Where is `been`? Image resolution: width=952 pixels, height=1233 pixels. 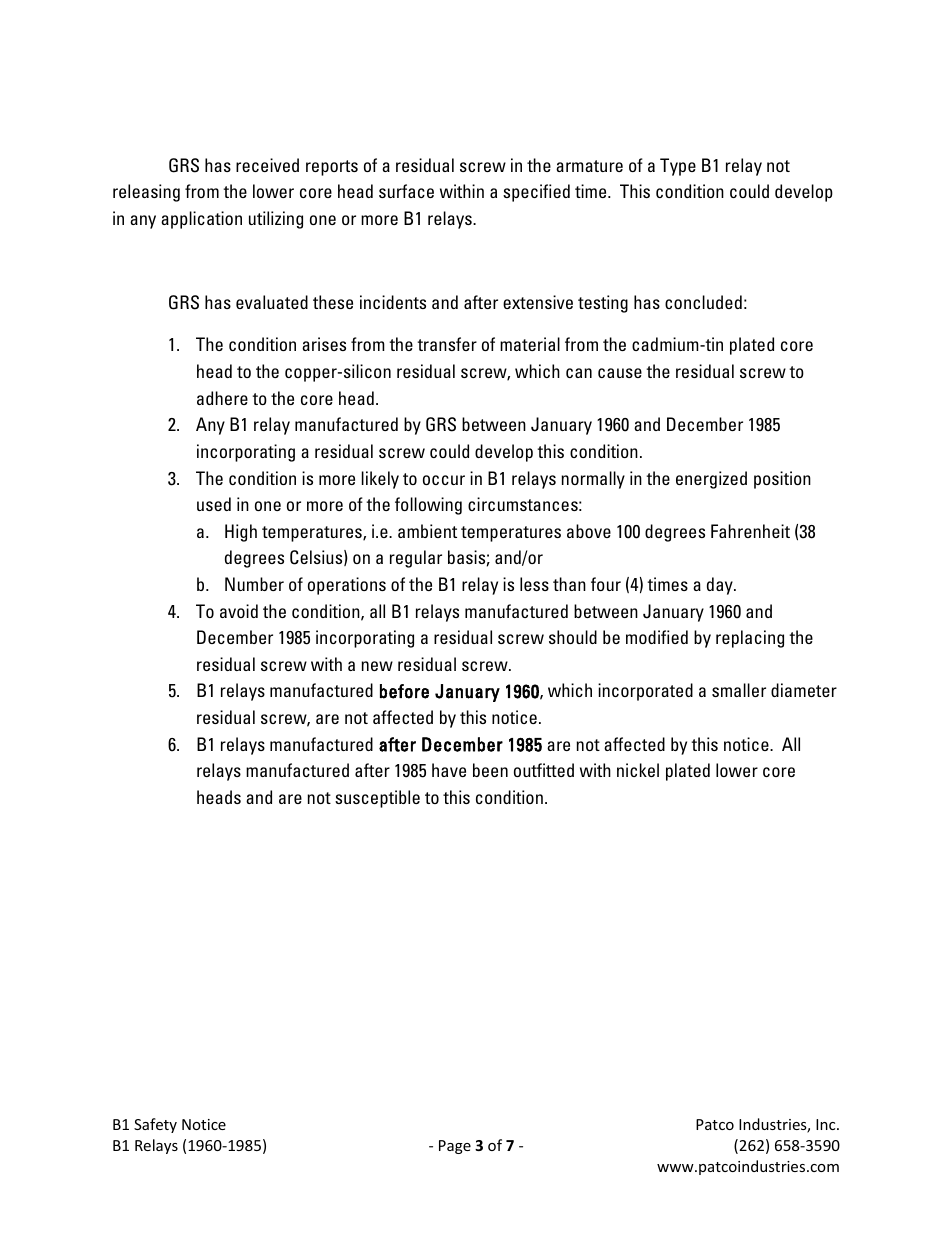
been is located at coordinates (490, 770).
